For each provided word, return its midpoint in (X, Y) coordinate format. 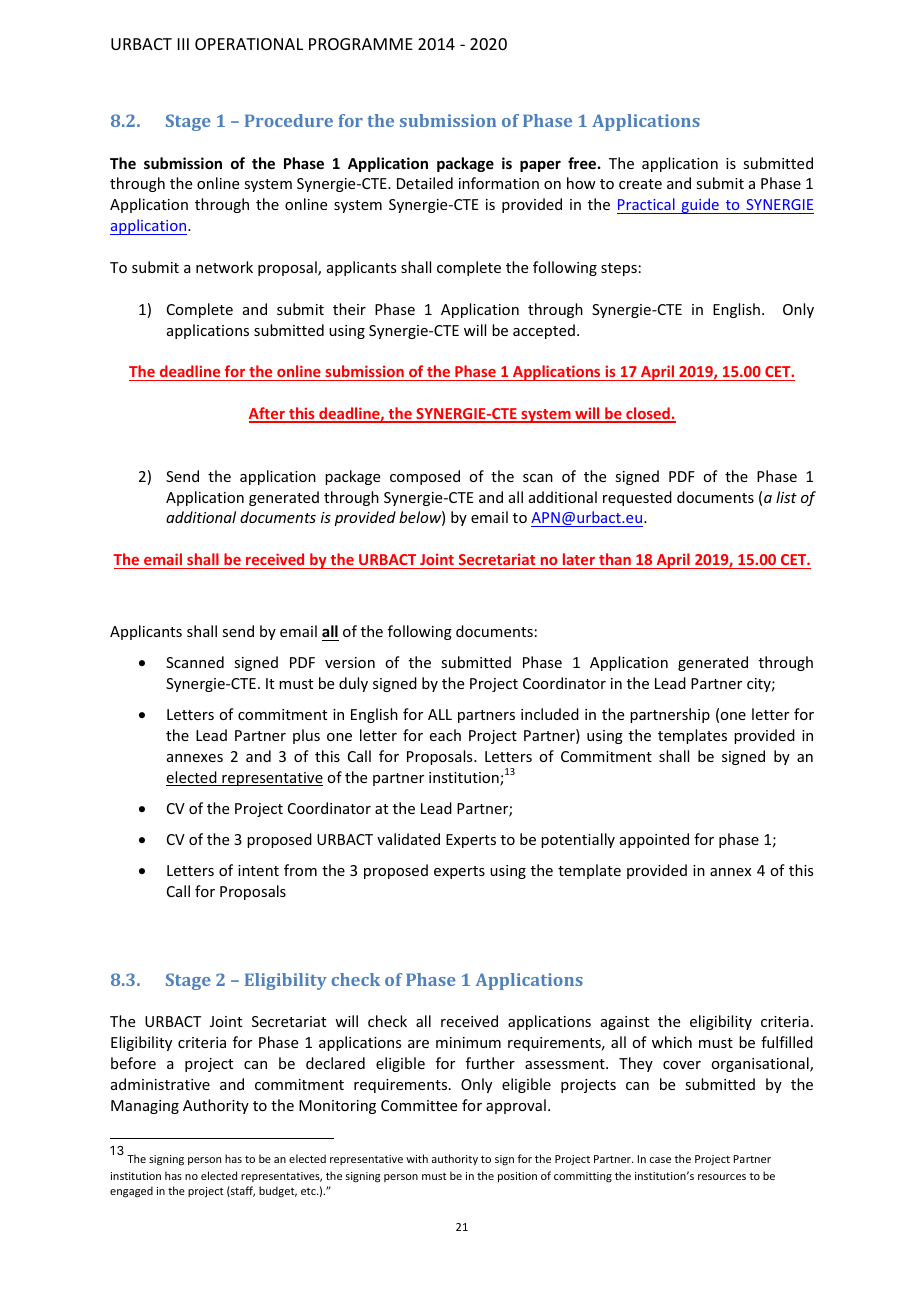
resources (722, 1177)
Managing (145, 1107)
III (183, 44)
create (640, 184)
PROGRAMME (361, 44)
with (417, 1158)
